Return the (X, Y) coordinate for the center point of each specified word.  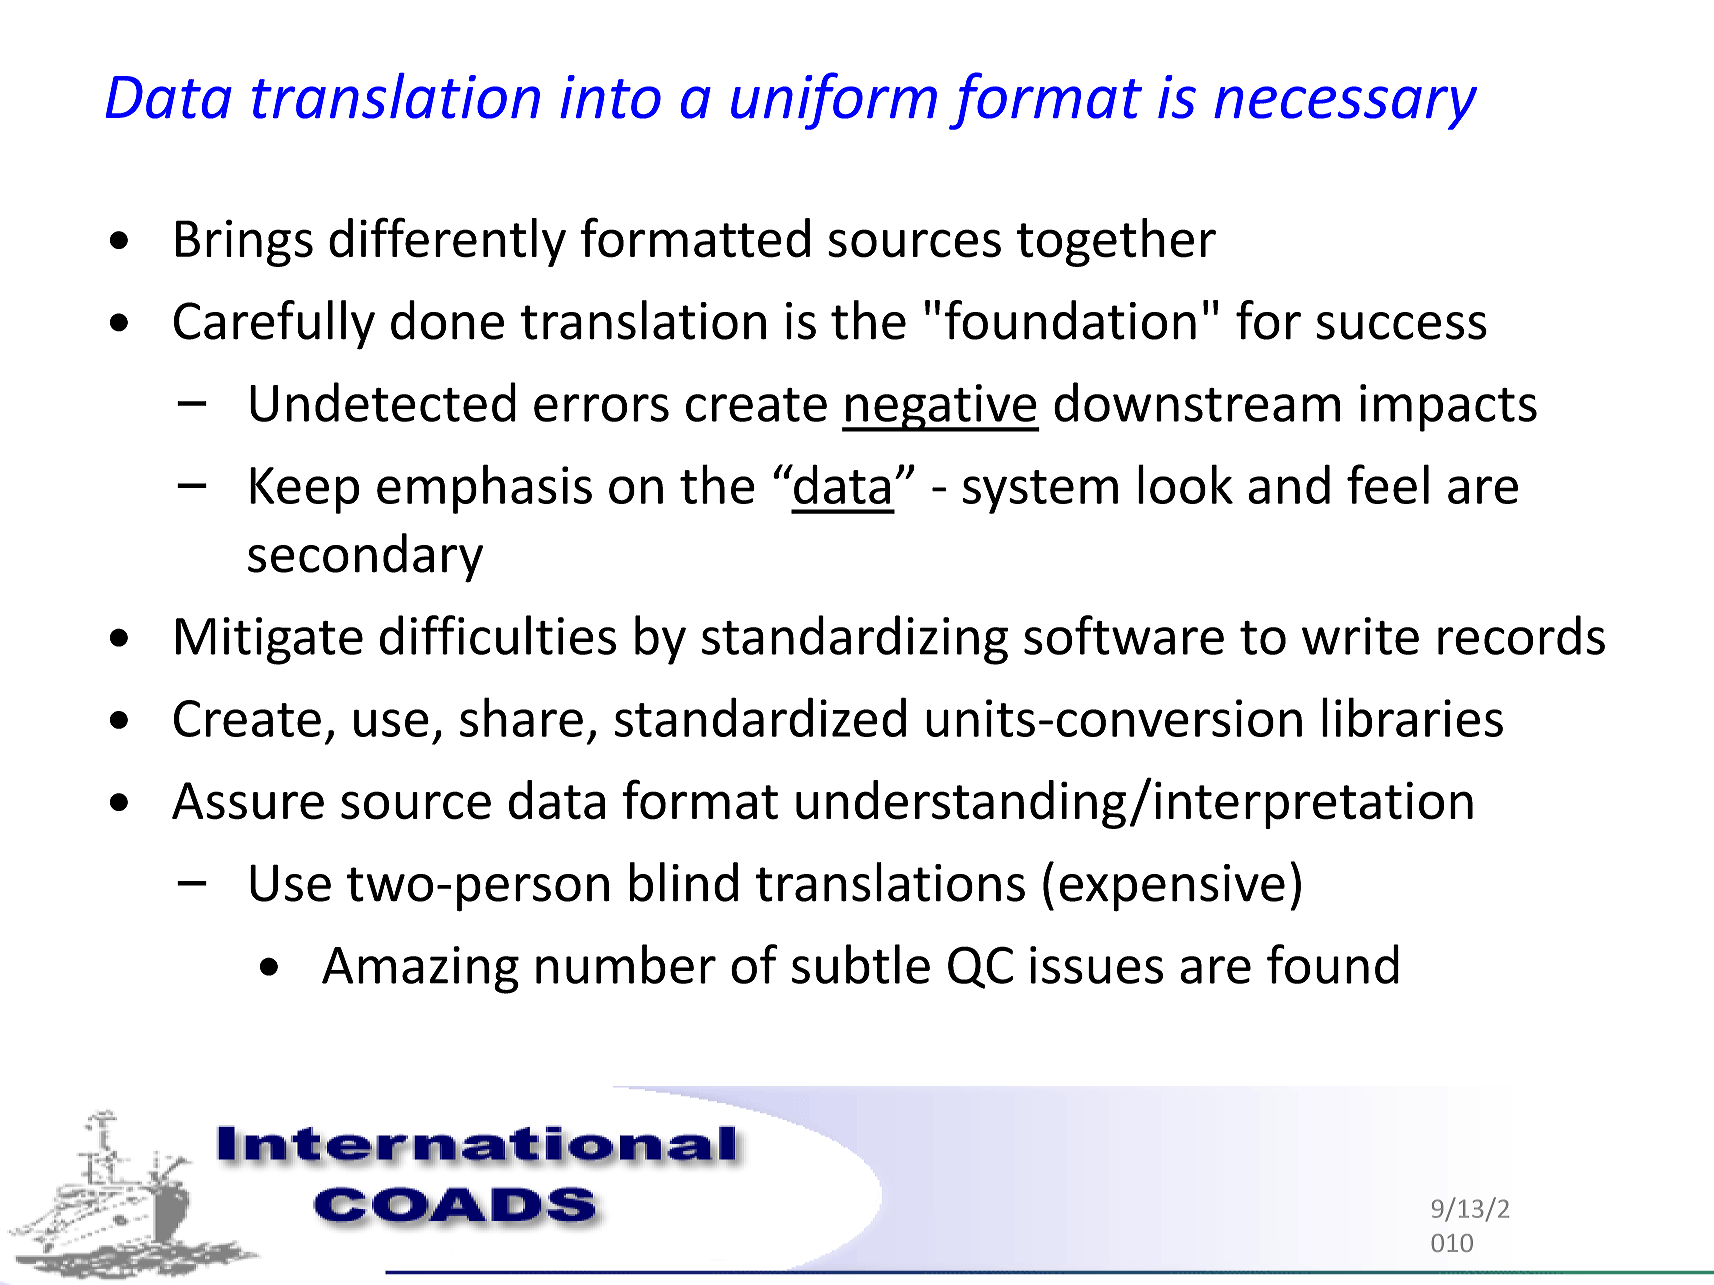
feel (1388, 484)
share (521, 717)
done (447, 320)
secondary (365, 558)
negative (941, 408)
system (1040, 492)
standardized (760, 717)
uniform (834, 101)
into (610, 97)
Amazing (420, 970)
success (1401, 326)
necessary (1345, 108)
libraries (1412, 717)
